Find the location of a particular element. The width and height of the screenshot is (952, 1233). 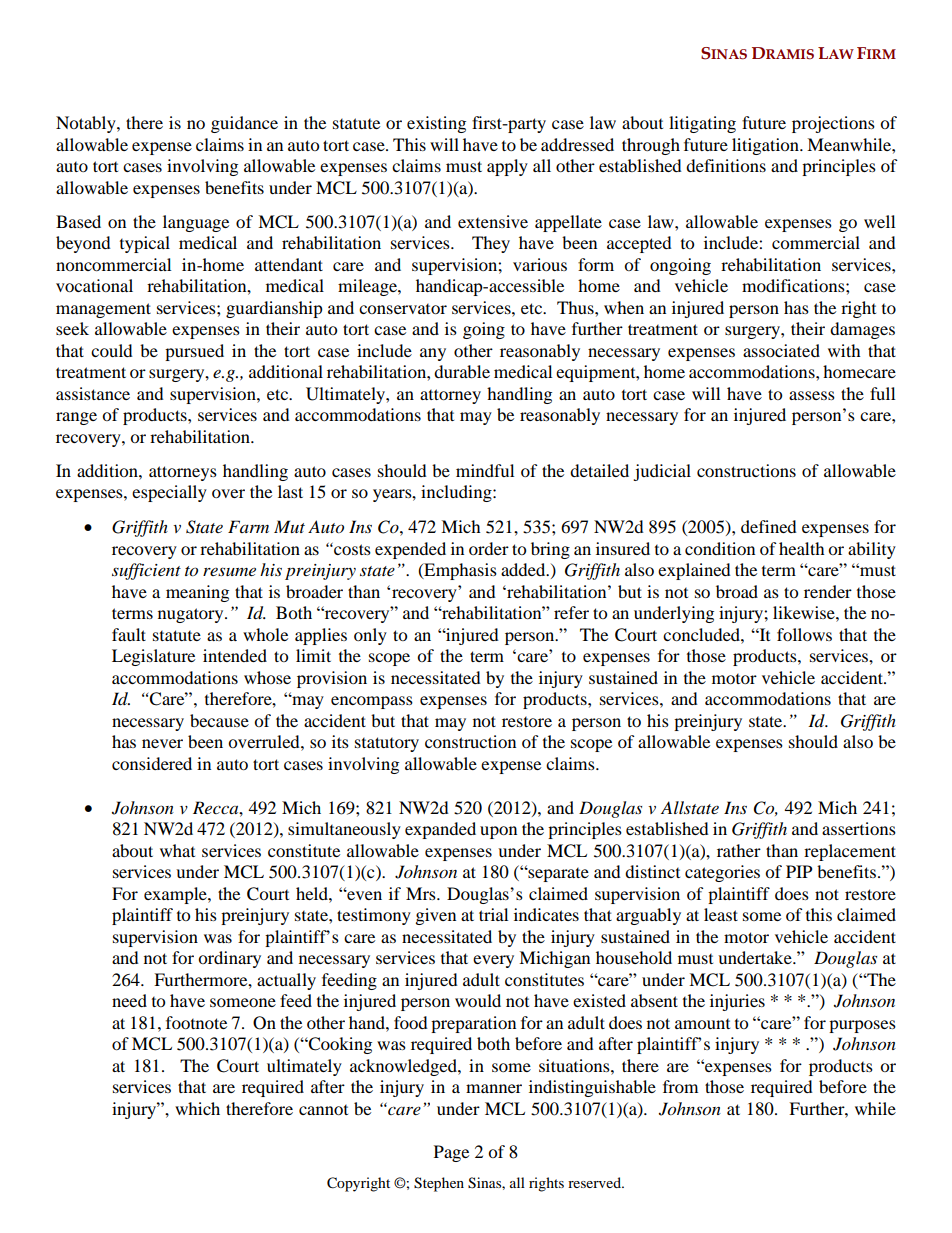

example is located at coordinates (176, 895).
